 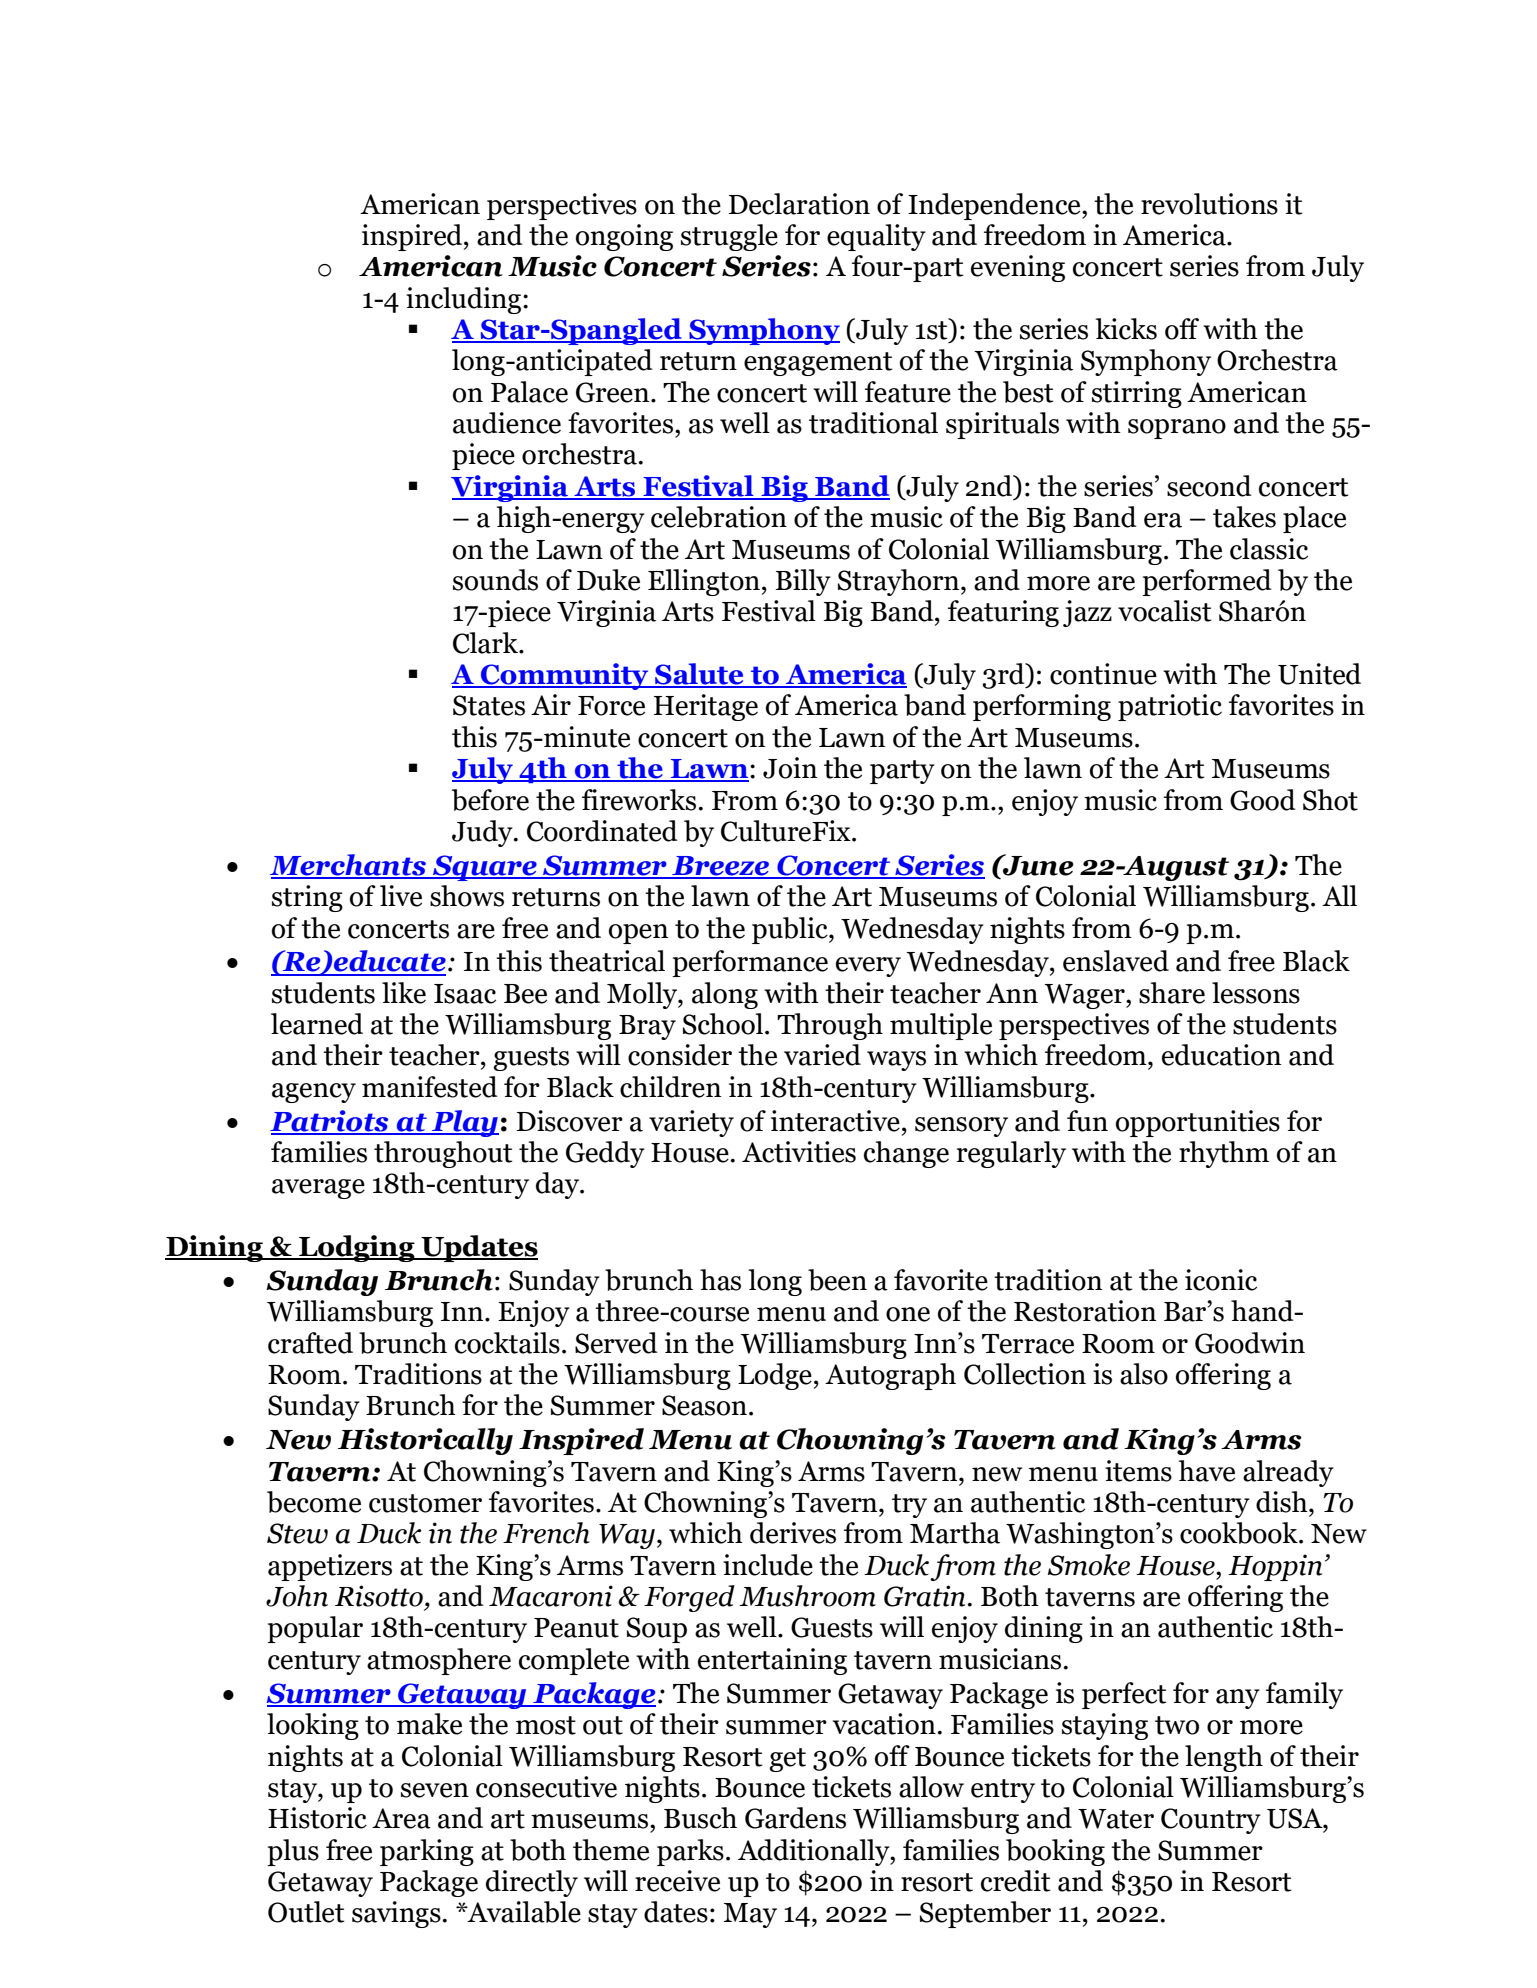 I want to click on Declaration, so click(x=799, y=204).
